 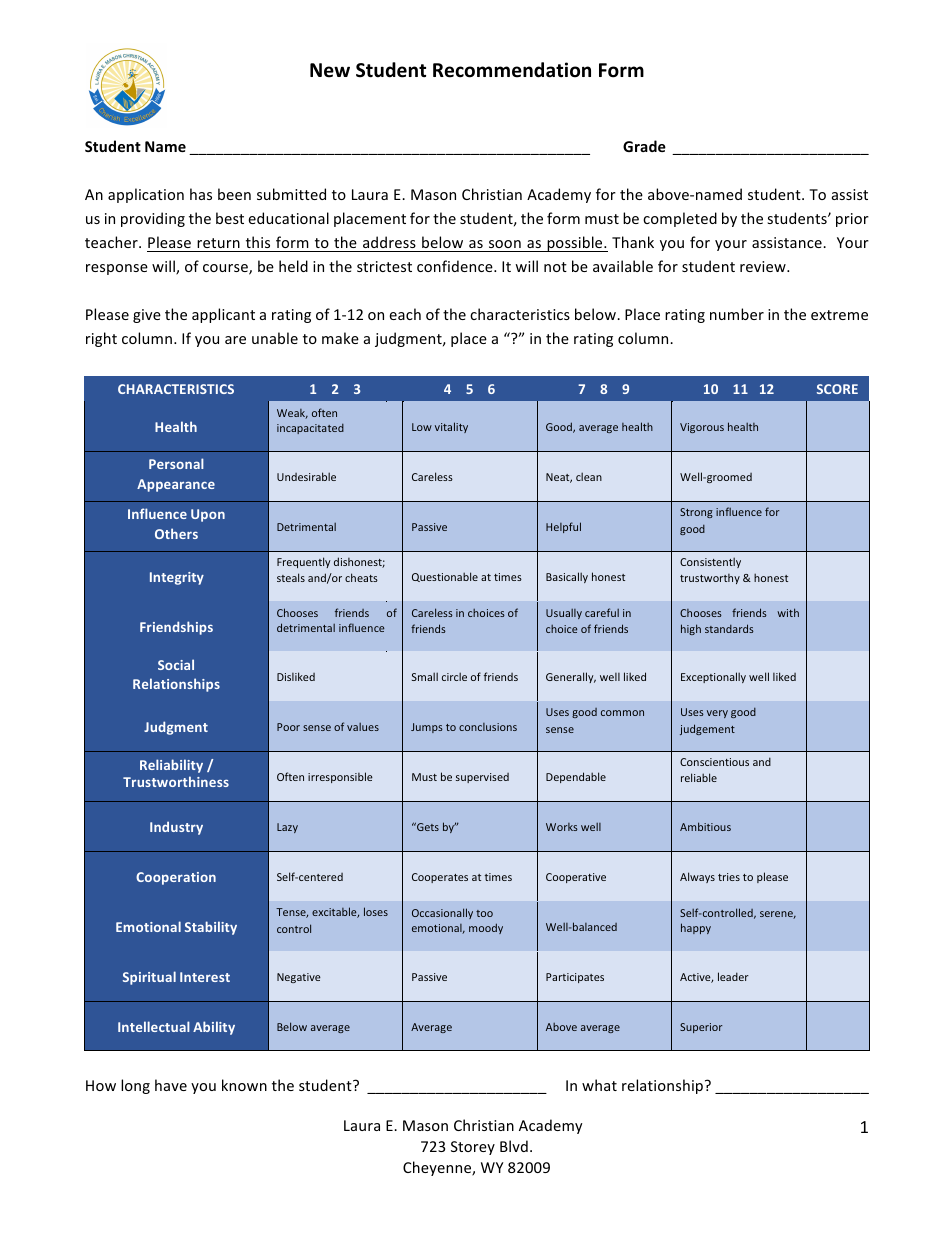 I want to click on Questionable, so click(x=445, y=577).
